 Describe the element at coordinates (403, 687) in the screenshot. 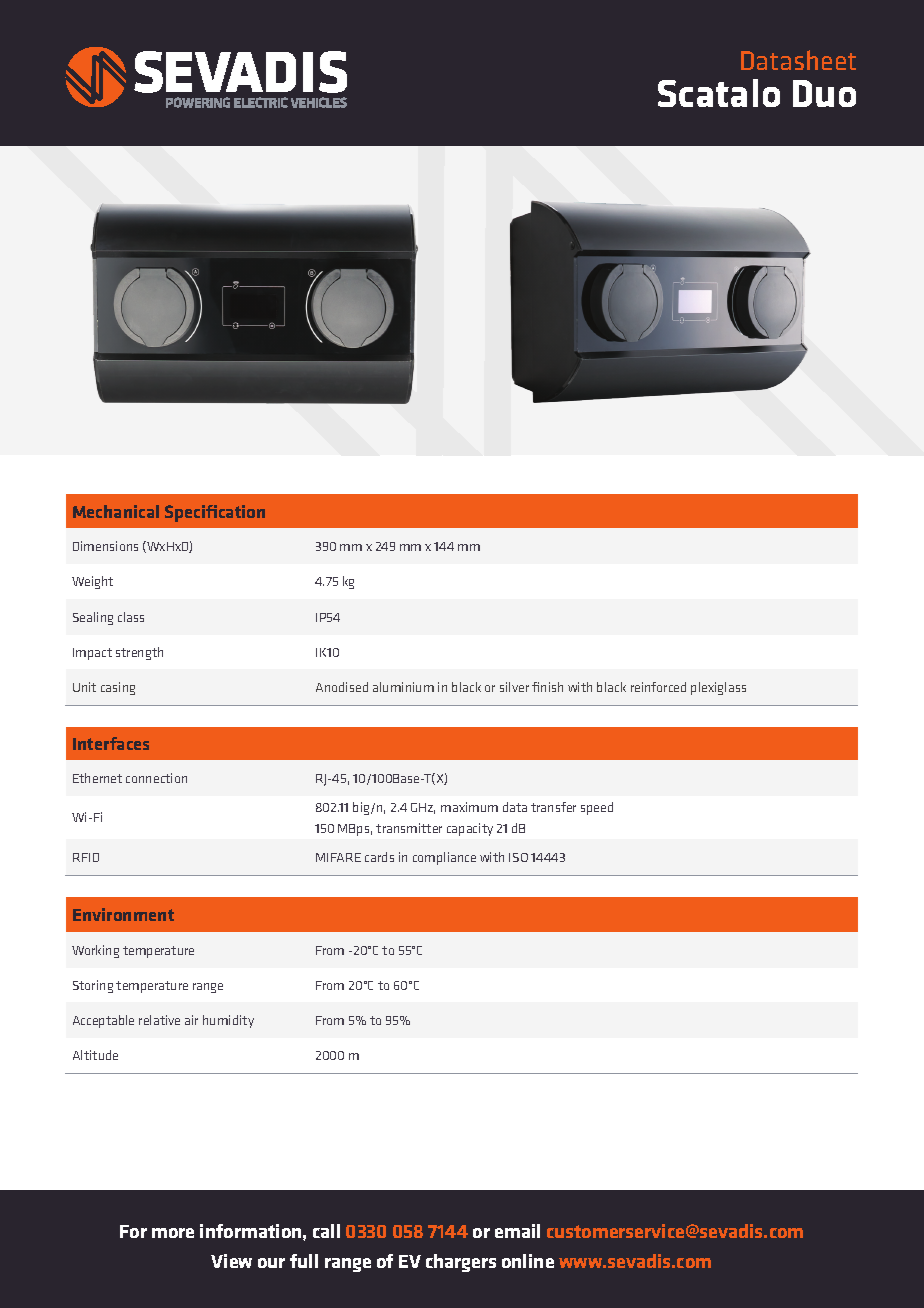

I see `aluminium` at that location.
